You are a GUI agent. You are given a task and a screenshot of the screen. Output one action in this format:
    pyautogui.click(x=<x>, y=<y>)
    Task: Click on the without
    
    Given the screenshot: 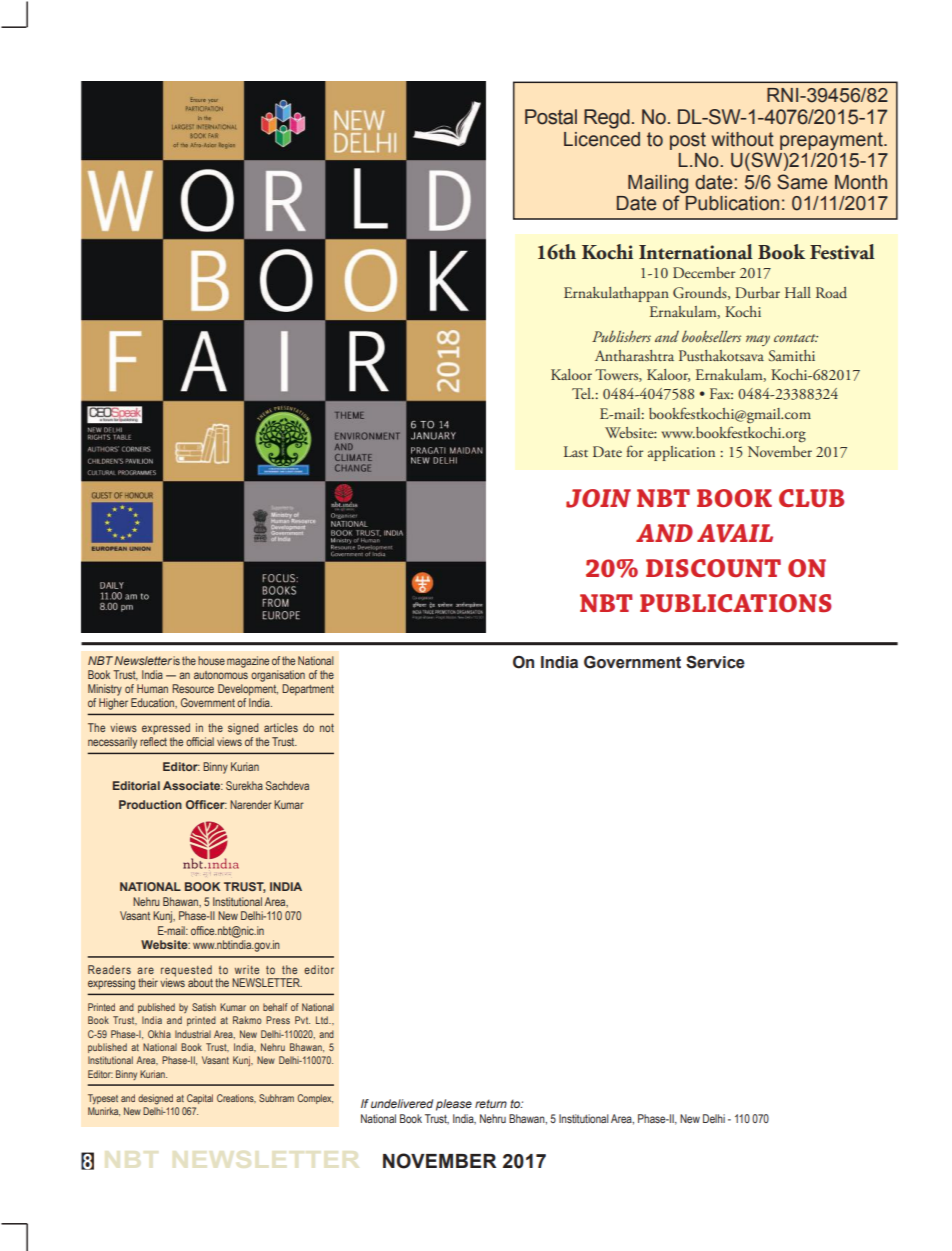 What is the action you would take?
    pyautogui.click(x=742, y=139)
